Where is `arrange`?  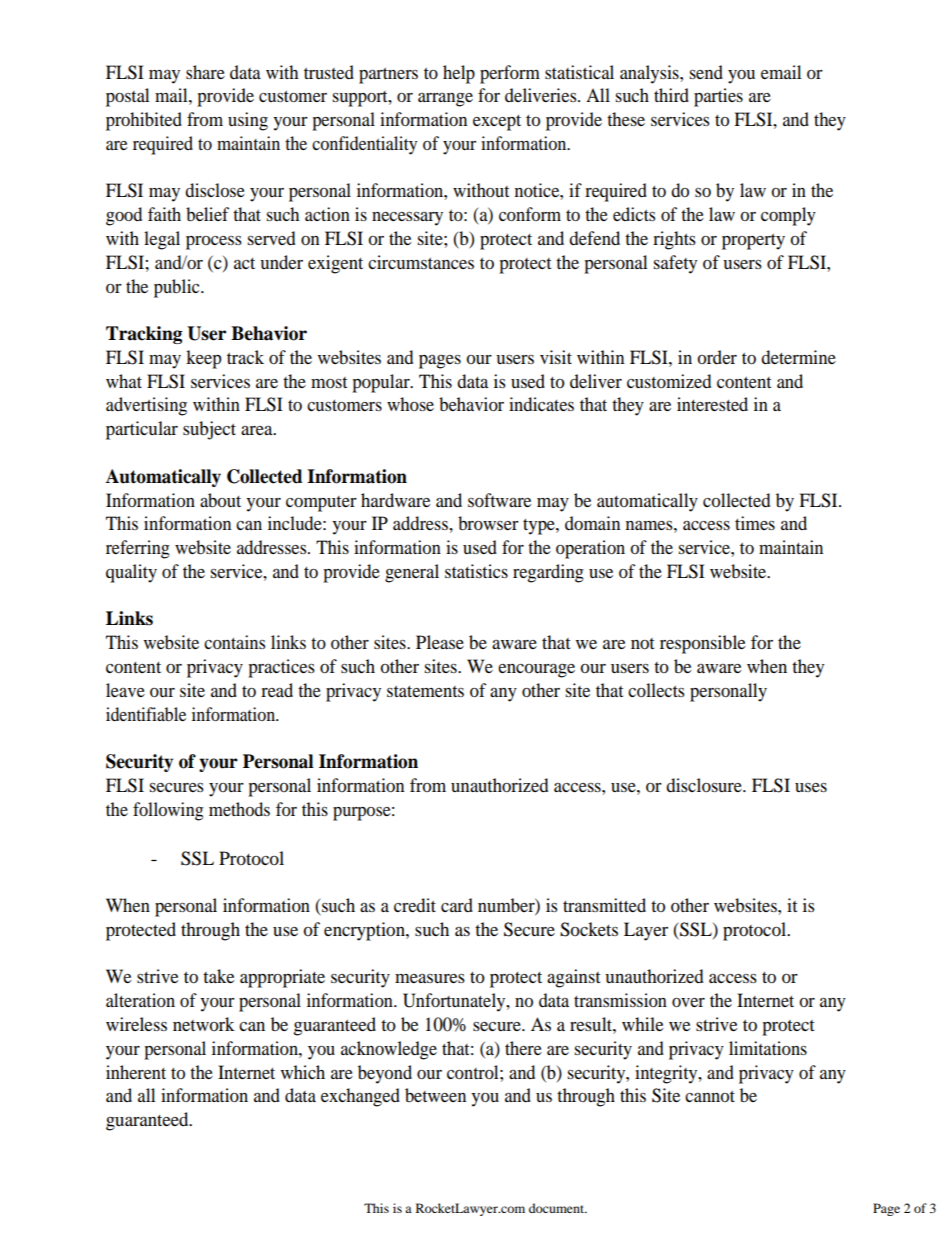 arrange is located at coordinates (445, 99).
